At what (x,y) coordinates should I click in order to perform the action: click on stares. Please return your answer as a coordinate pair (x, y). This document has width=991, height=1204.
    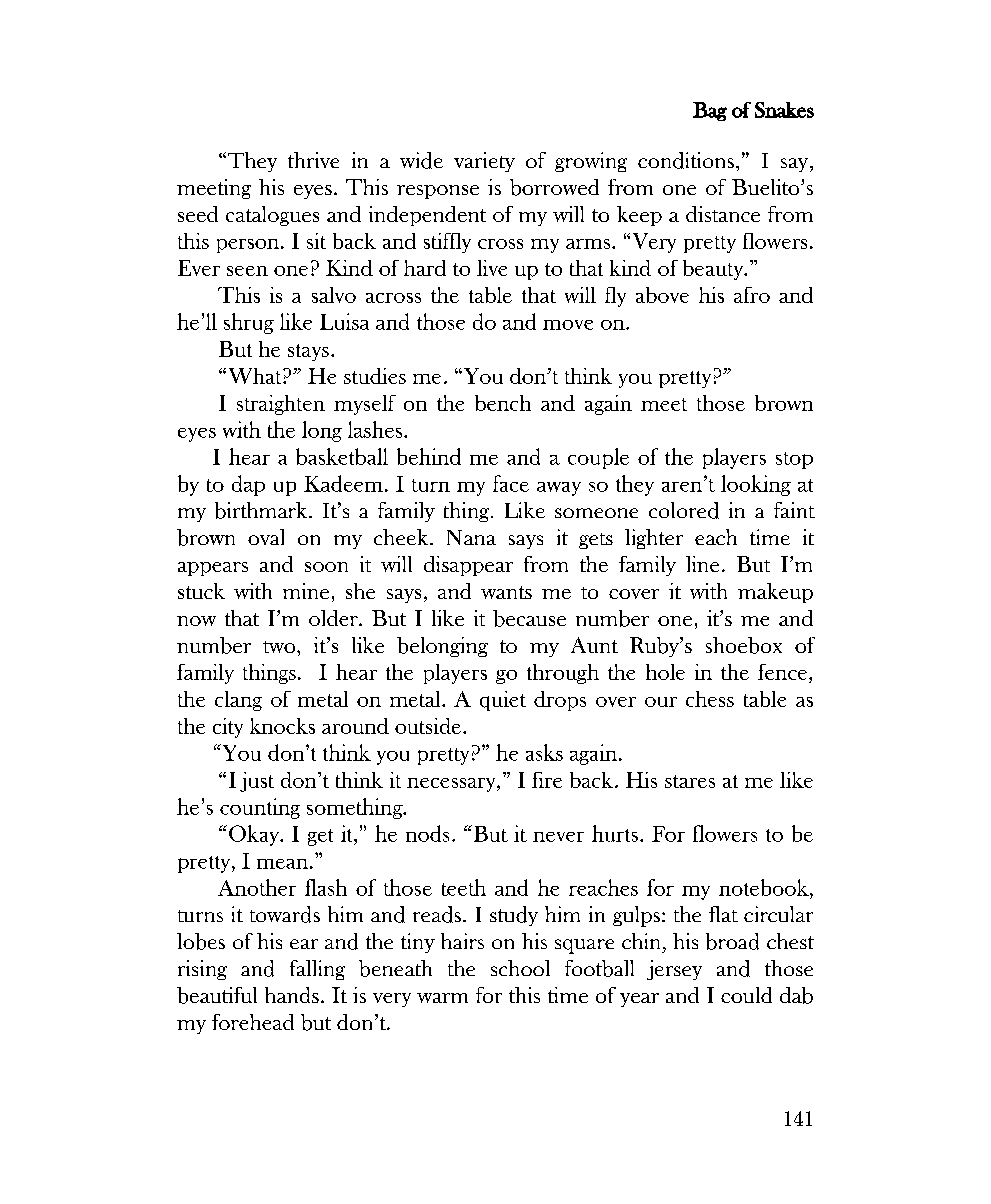
    Looking at the image, I should click on (690, 781).
